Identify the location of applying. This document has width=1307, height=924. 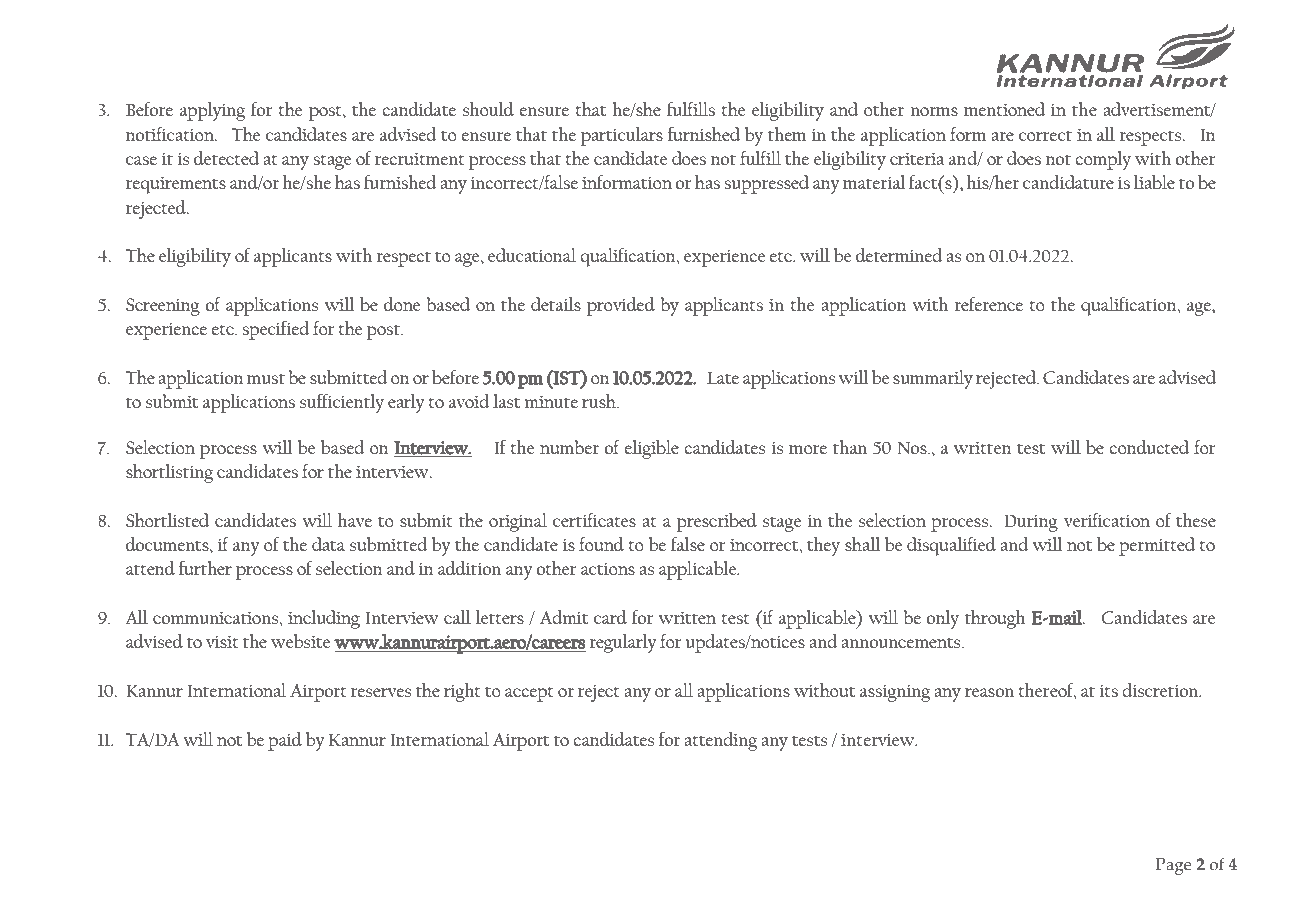
(212, 111).
